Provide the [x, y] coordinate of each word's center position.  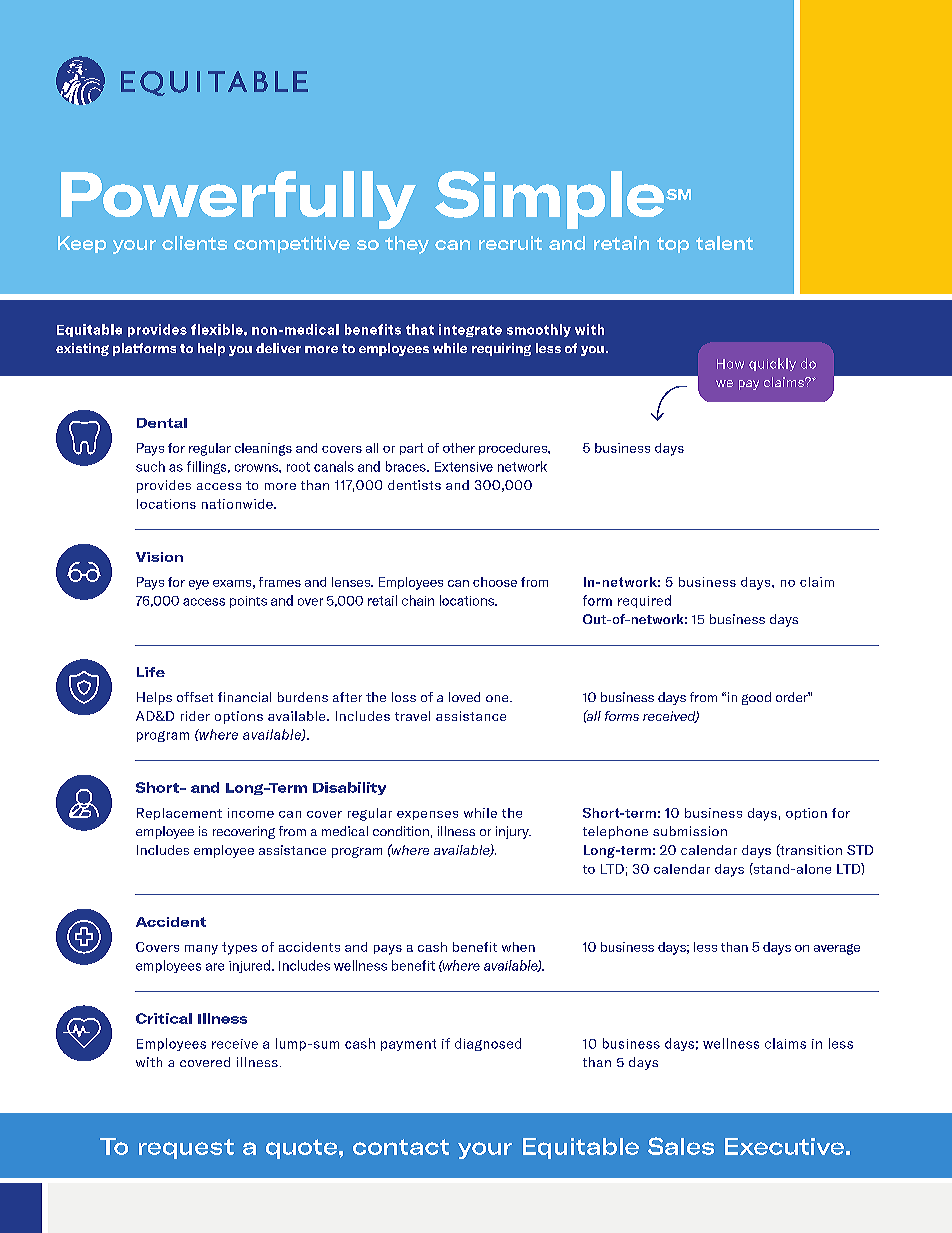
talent [724, 243]
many [201, 950]
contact [401, 1147]
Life [151, 672]
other [459, 448]
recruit [510, 243]
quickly [772, 364]
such [150, 466]
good [756, 698]
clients [194, 243]
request [186, 1149]
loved [464, 697]
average [837, 949]
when [518, 947]
